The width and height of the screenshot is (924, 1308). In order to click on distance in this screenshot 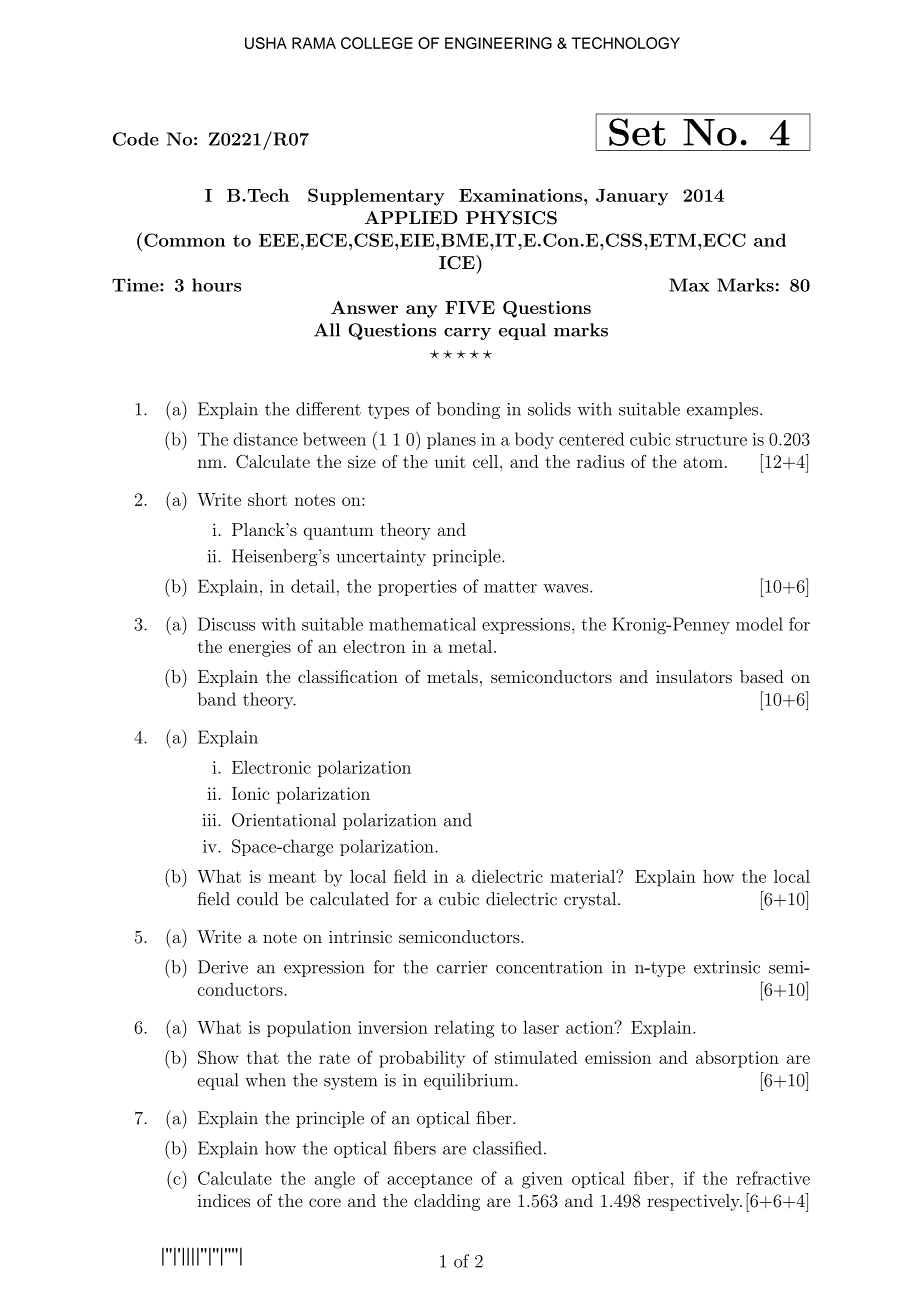, I will do `click(265, 439)`.
